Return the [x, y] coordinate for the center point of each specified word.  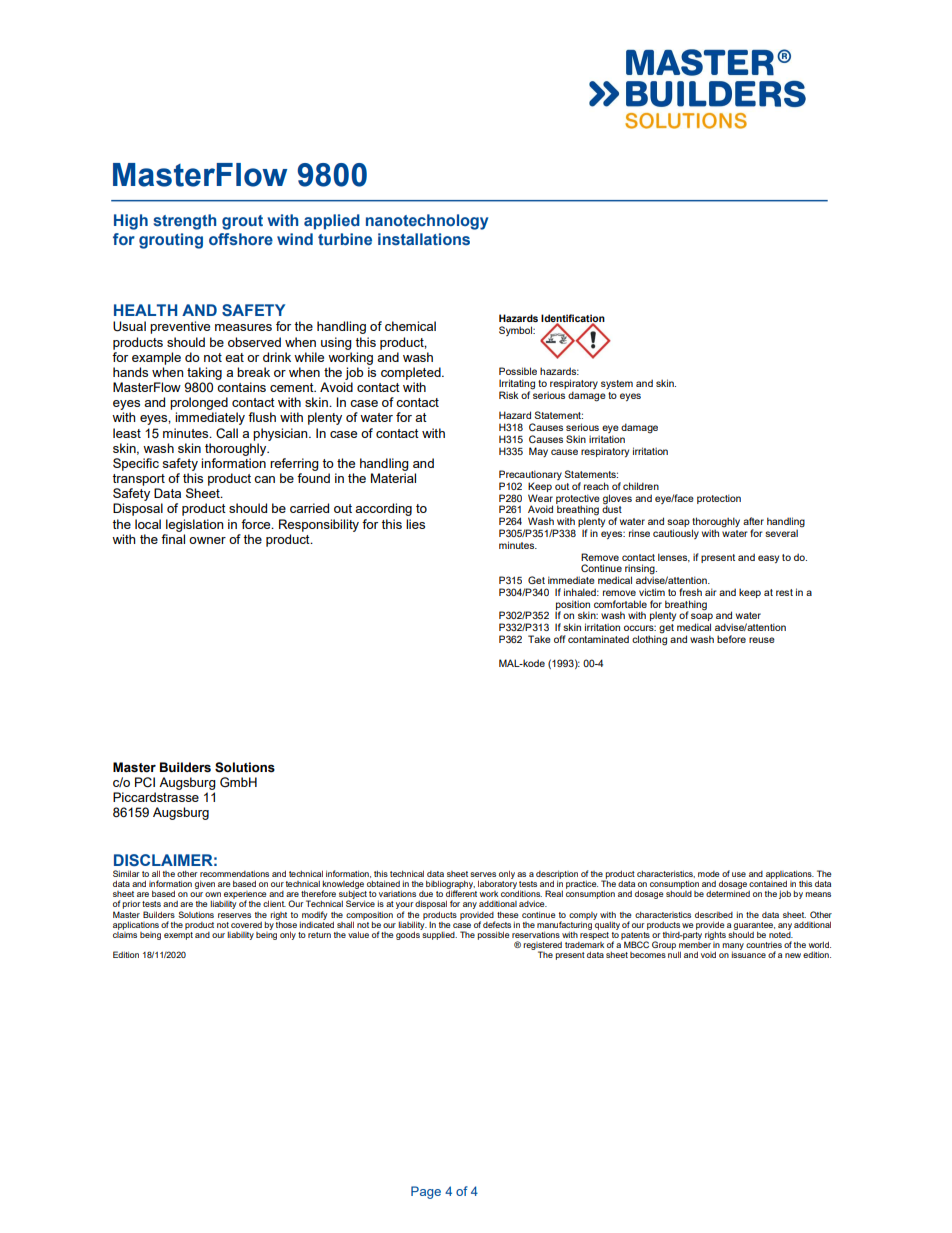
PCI [145, 782]
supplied [439, 934]
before [731, 639]
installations [424, 239]
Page [426, 1192]
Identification [573, 319]
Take [539, 639]
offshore [241, 239]
